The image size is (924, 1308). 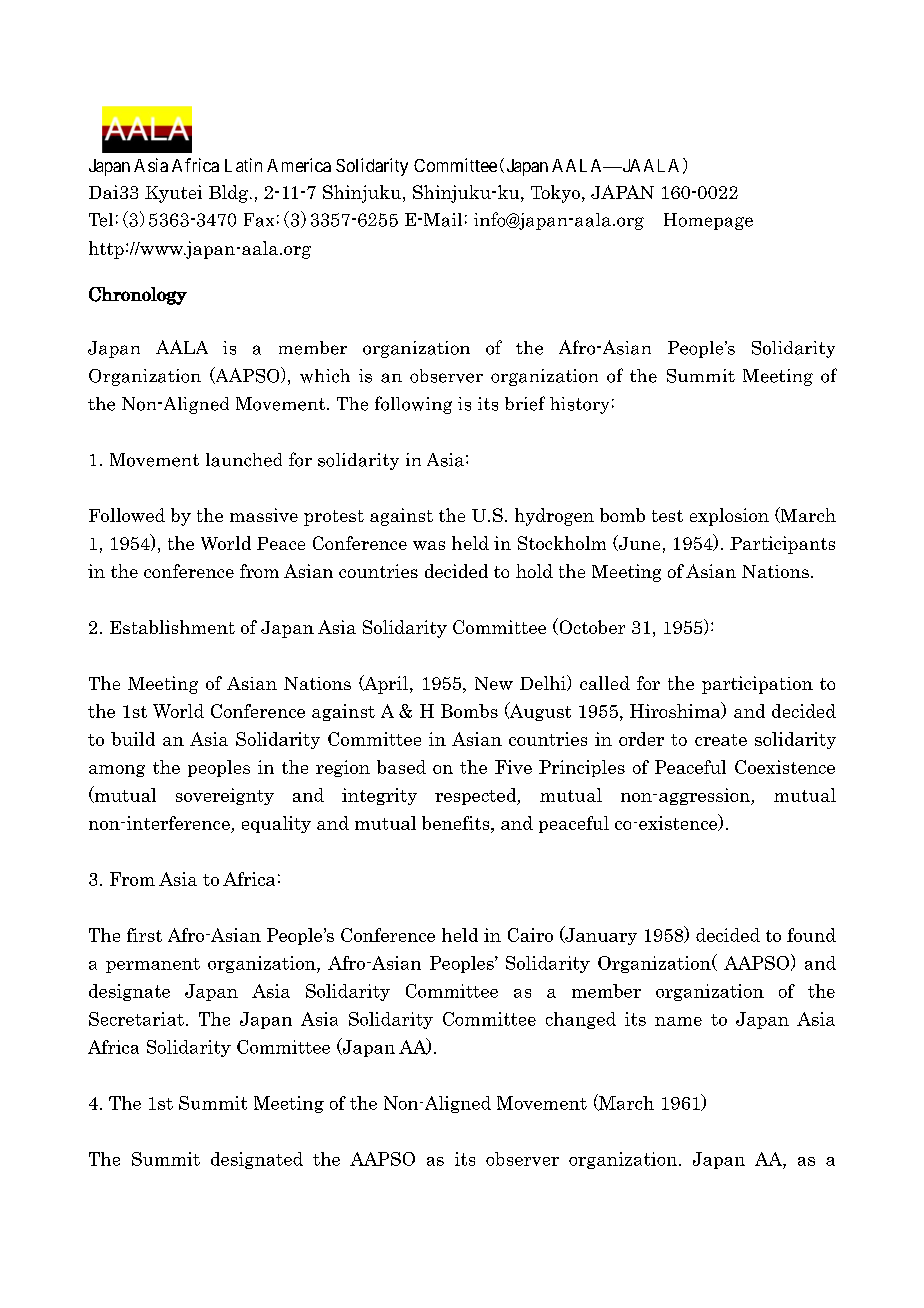 I want to click on build, so click(x=133, y=739).
